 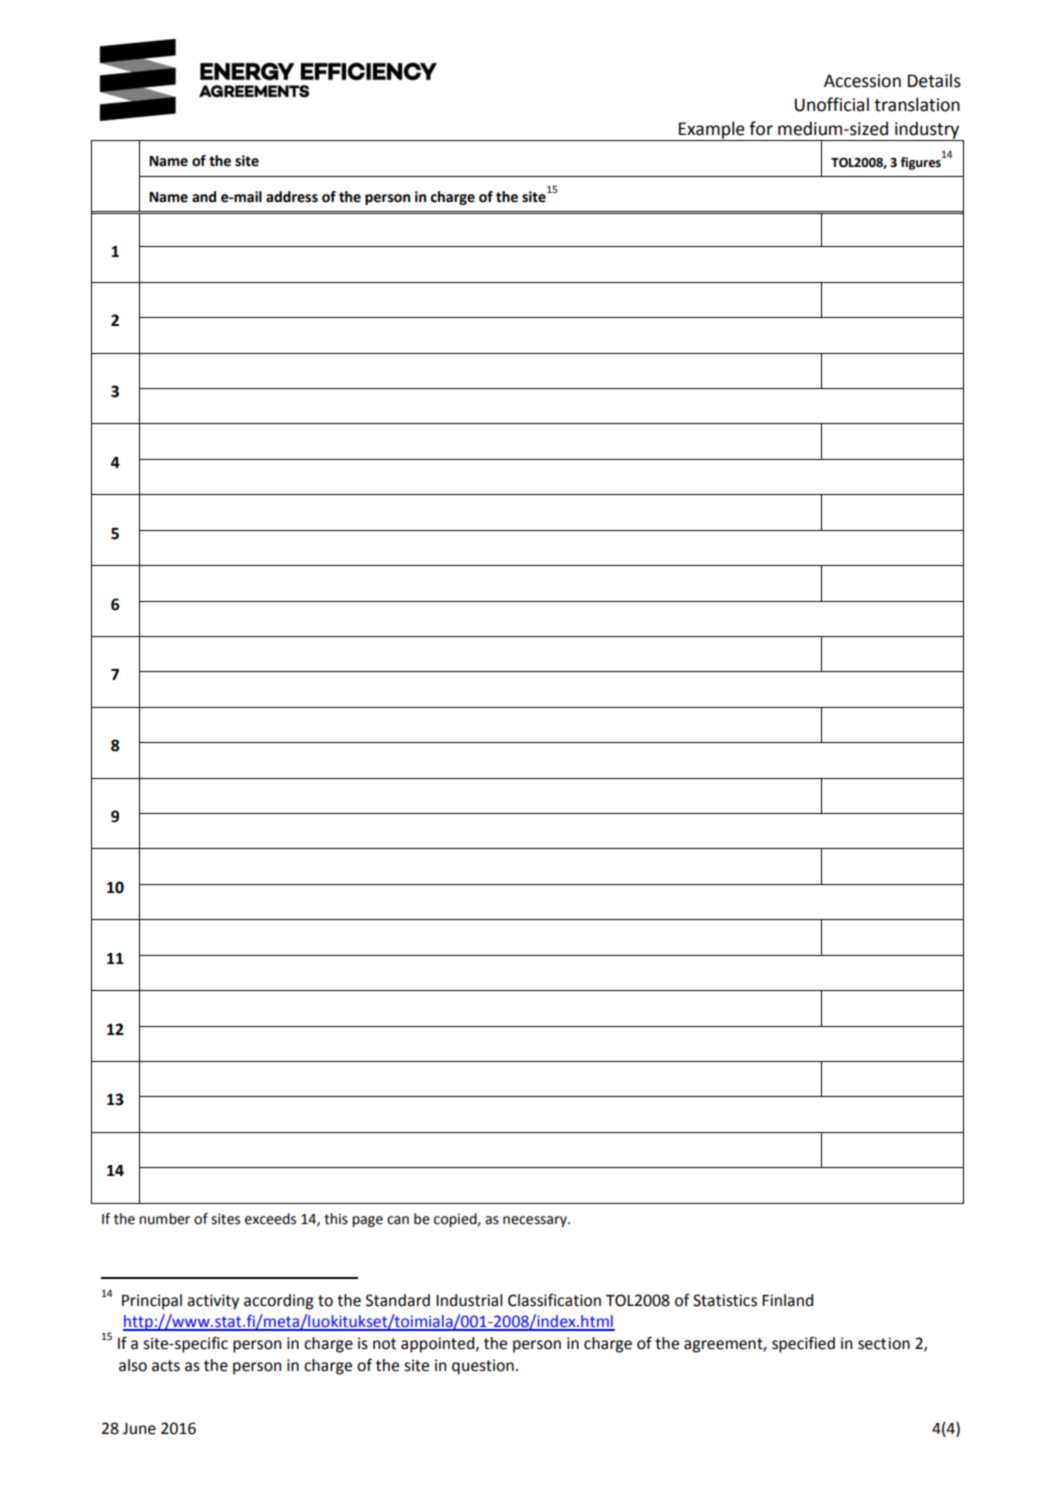 I want to click on specified, so click(x=803, y=1344).
